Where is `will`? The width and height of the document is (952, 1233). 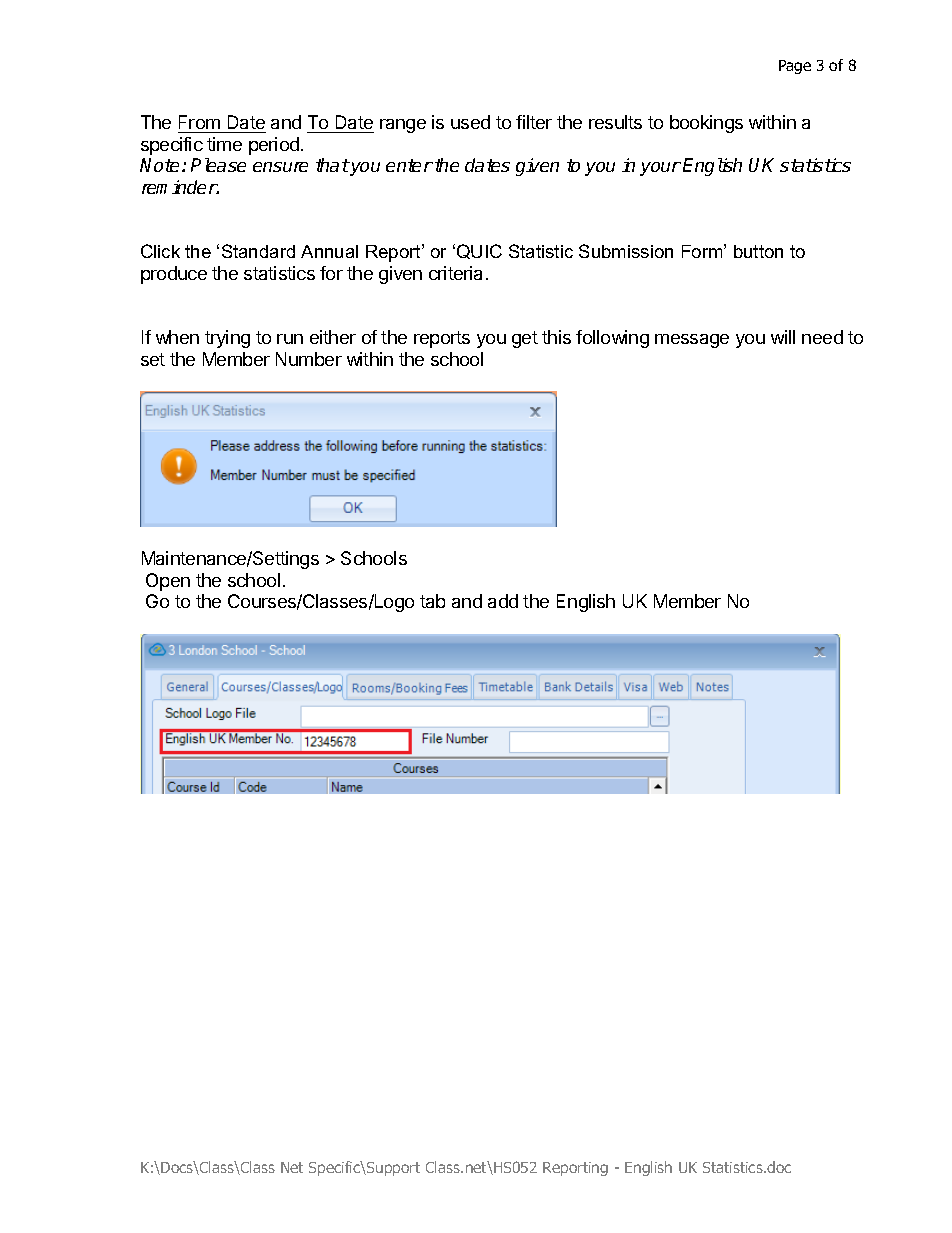 will is located at coordinates (783, 337).
